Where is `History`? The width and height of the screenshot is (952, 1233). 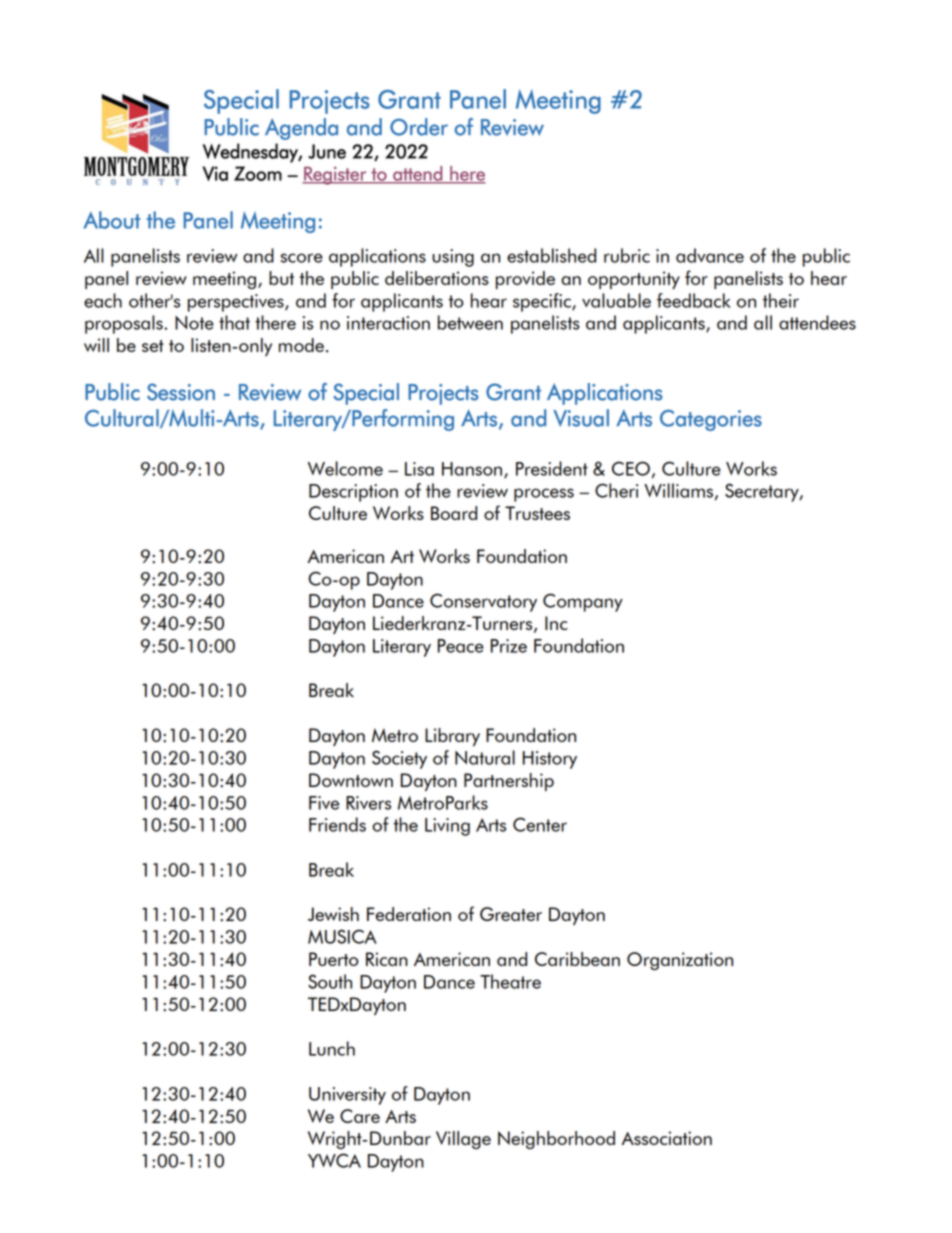 History is located at coordinates (550, 760).
